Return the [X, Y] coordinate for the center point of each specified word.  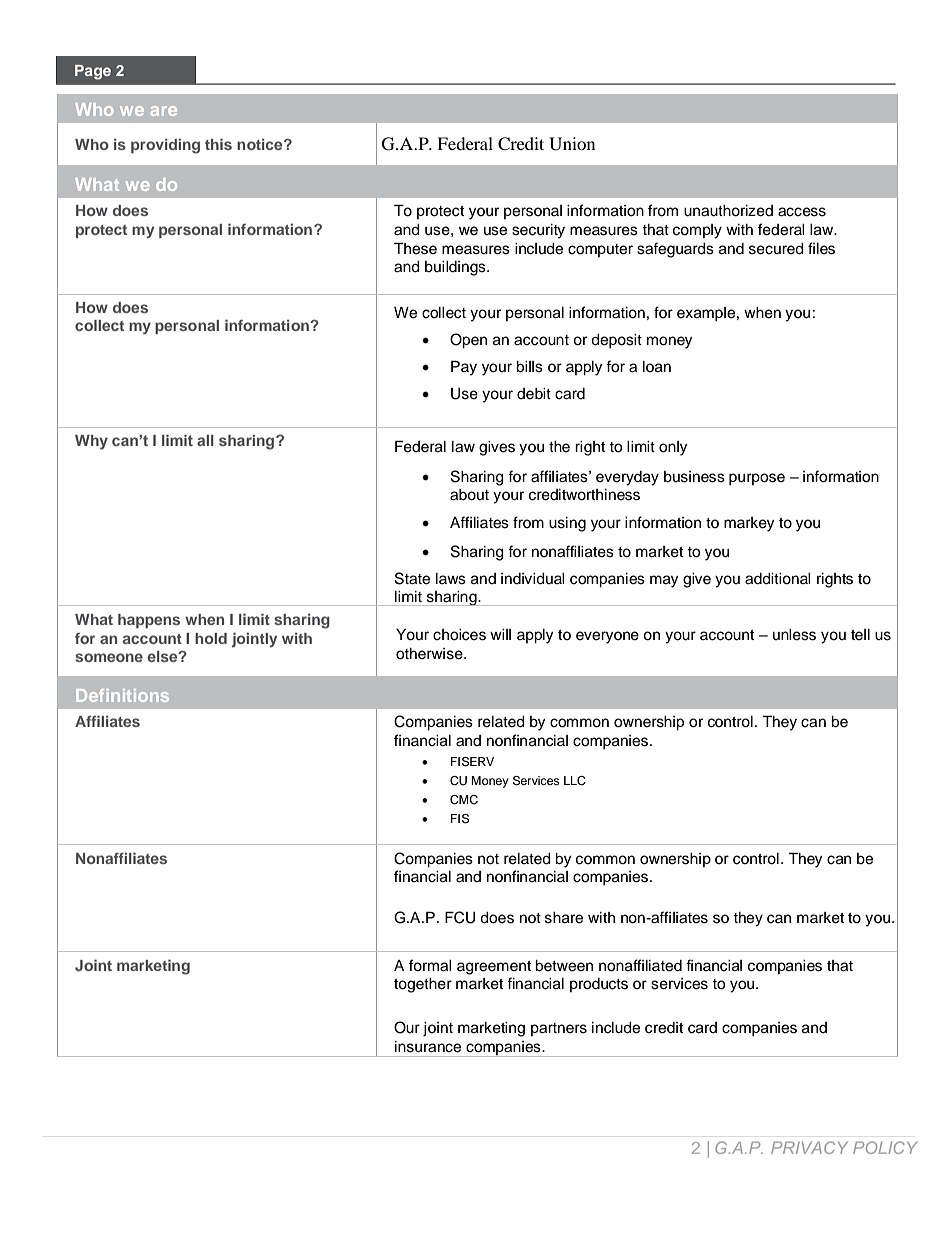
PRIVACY [809, 1147]
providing [165, 146]
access [802, 212]
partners [559, 1029]
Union [572, 144]
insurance [428, 1047]
